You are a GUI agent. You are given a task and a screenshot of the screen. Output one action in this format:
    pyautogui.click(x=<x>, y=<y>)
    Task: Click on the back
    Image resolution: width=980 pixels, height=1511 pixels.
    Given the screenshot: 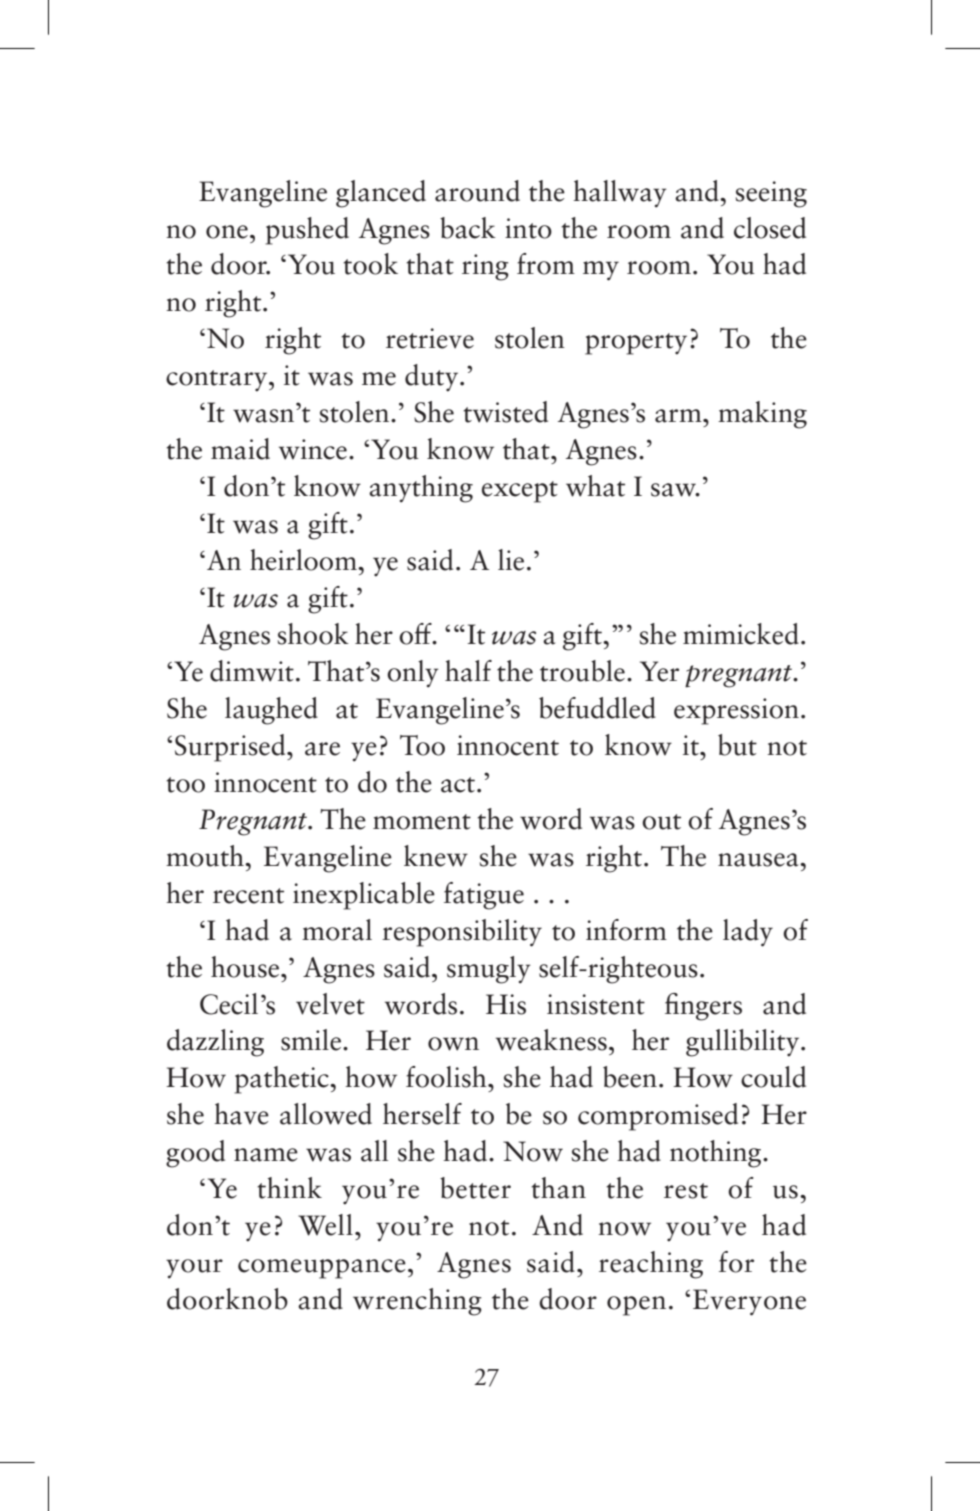 What is the action you would take?
    pyautogui.click(x=468, y=228)
